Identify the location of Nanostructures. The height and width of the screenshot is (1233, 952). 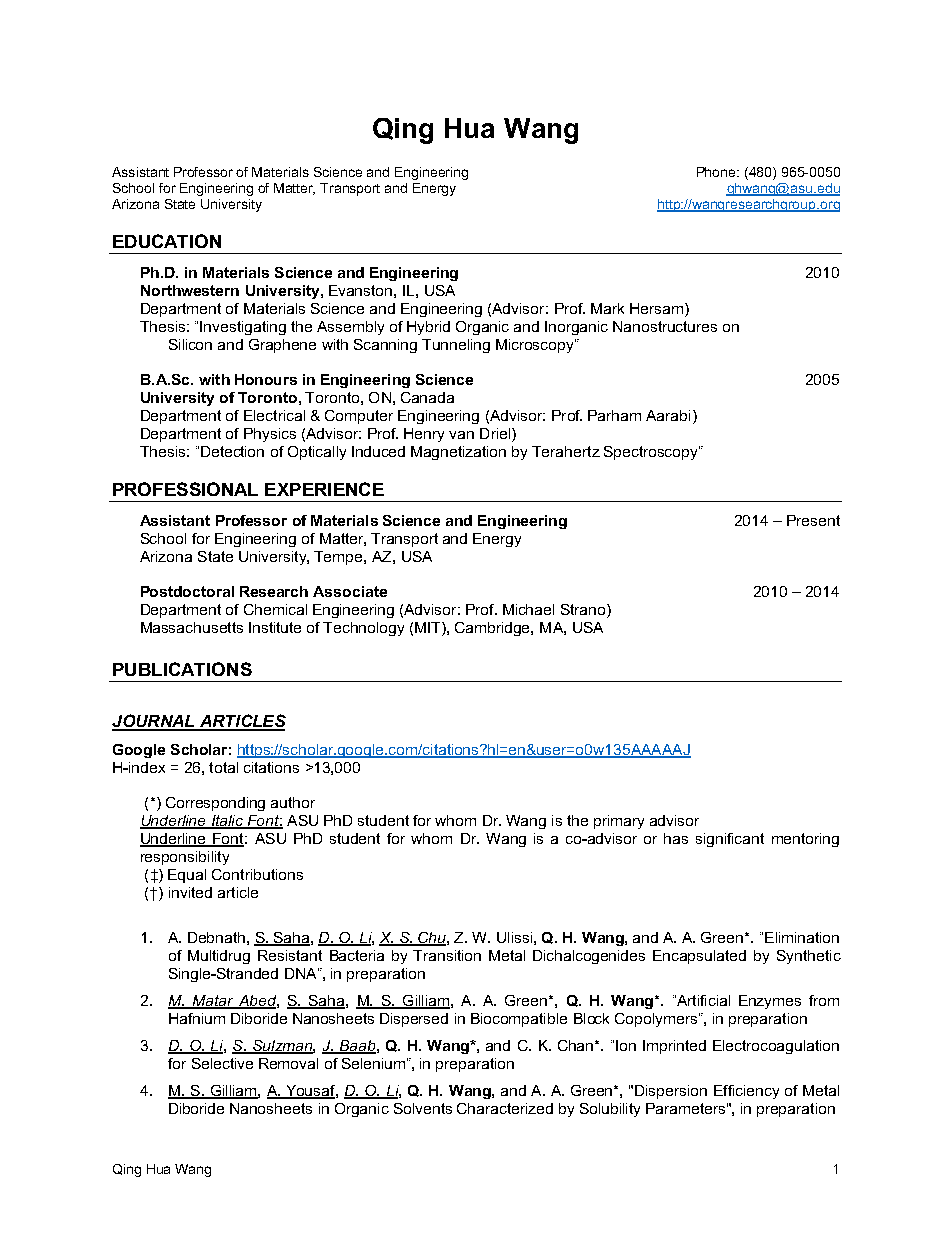
(665, 326).
